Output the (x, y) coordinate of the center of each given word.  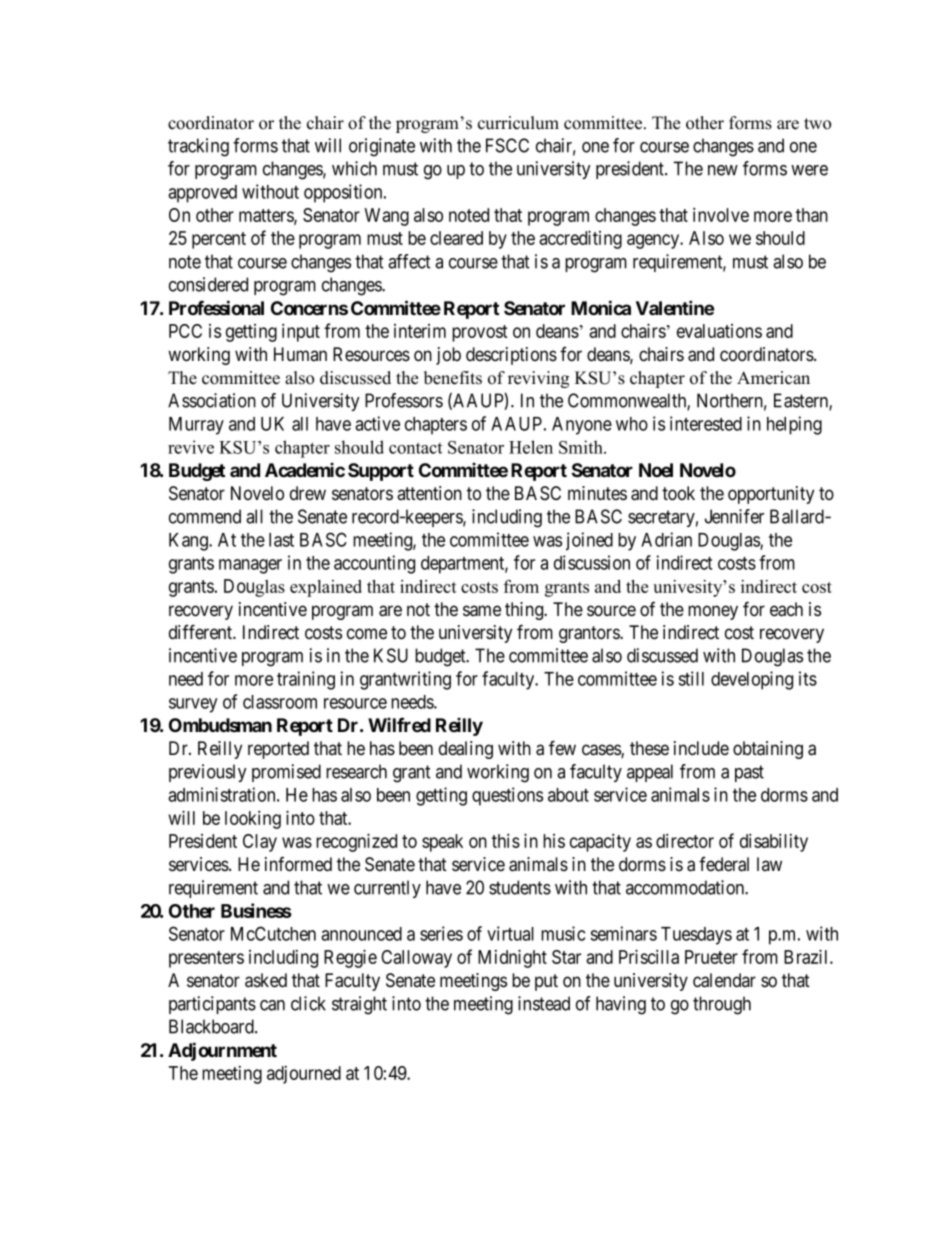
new (723, 170)
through (722, 1005)
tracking (198, 147)
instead (544, 1003)
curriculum (518, 123)
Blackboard (212, 1026)
